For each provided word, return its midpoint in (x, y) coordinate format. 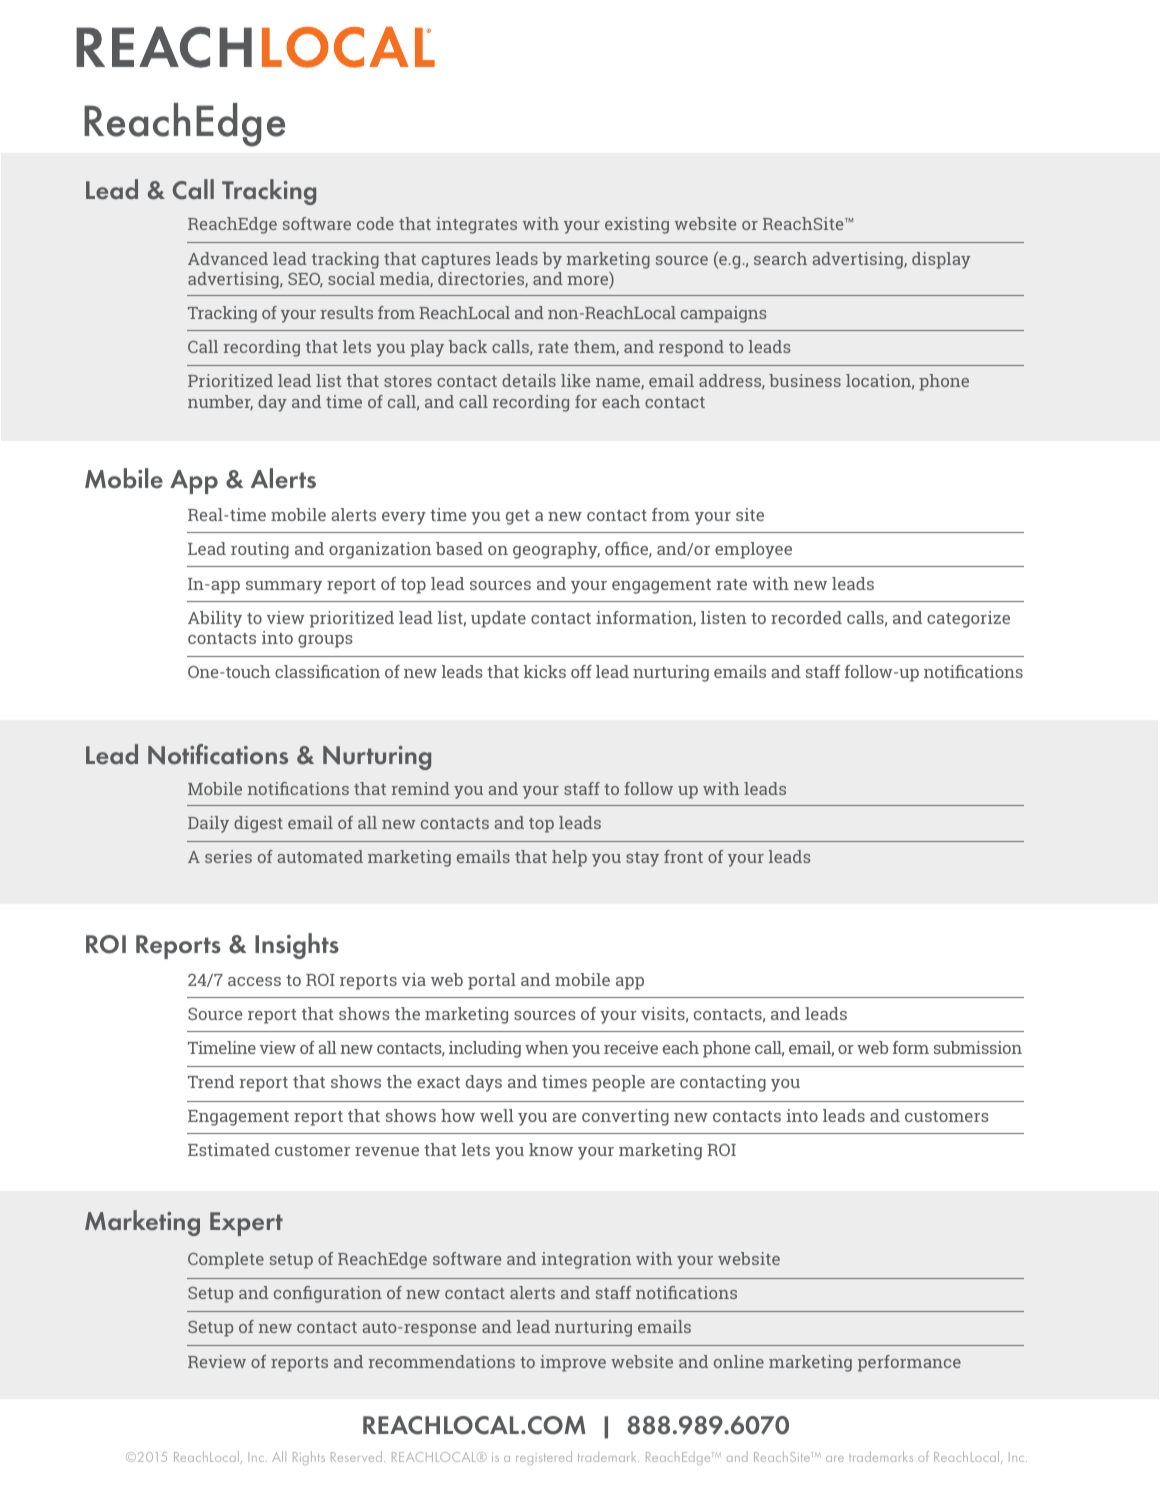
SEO (305, 280)
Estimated (229, 1149)
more (589, 282)
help (569, 858)
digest (258, 824)
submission (978, 1047)
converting (625, 1117)
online (739, 1361)
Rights (309, 1458)
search (780, 258)
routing (260, 550)
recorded (806, 617)
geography (556, 550)
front (683, 856)
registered (544, 1458)
